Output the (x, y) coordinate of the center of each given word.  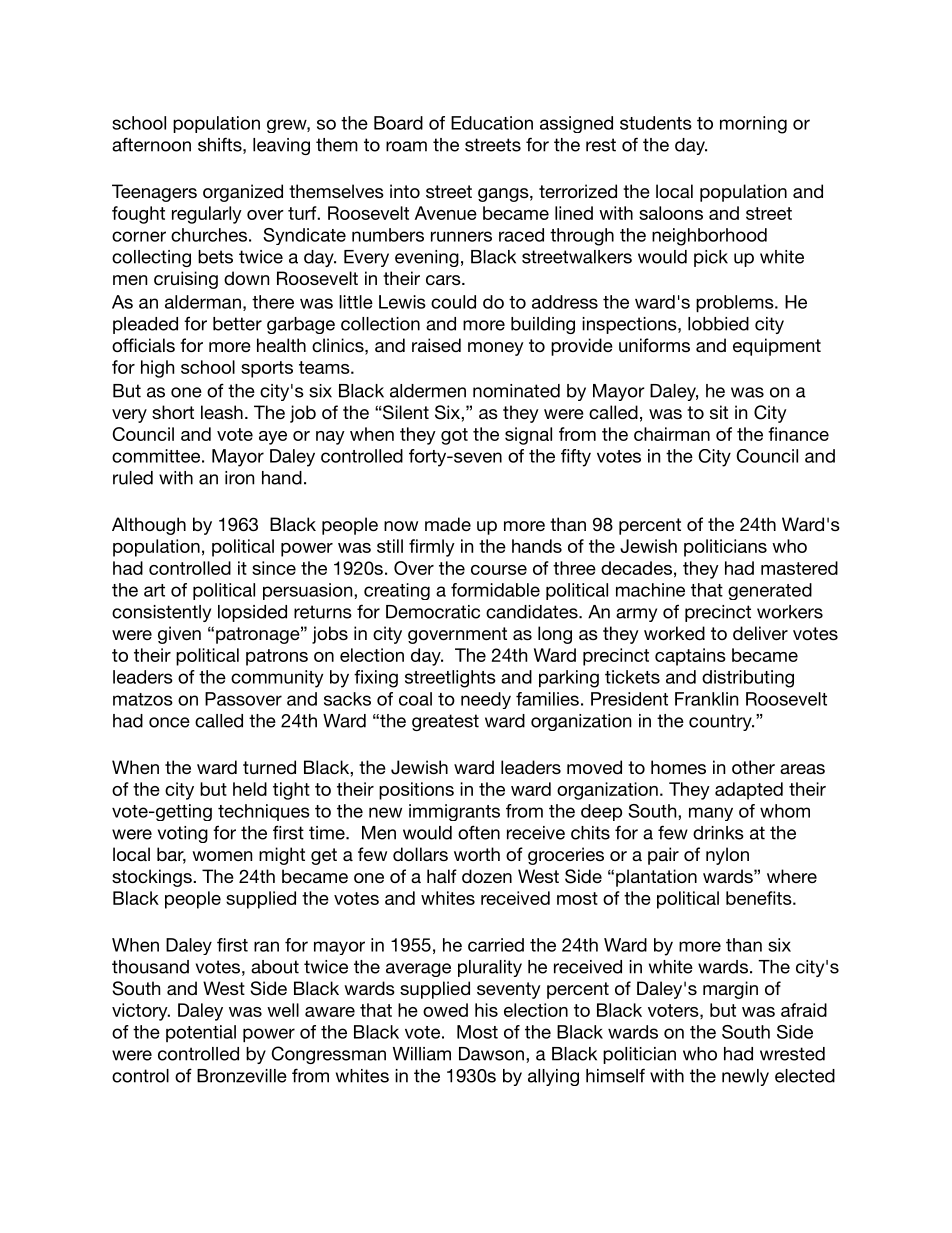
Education (492, 123)
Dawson (491, 1054)
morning (753, 125)
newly (745, 1077)
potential (201, 1033)
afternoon (151, 144)
